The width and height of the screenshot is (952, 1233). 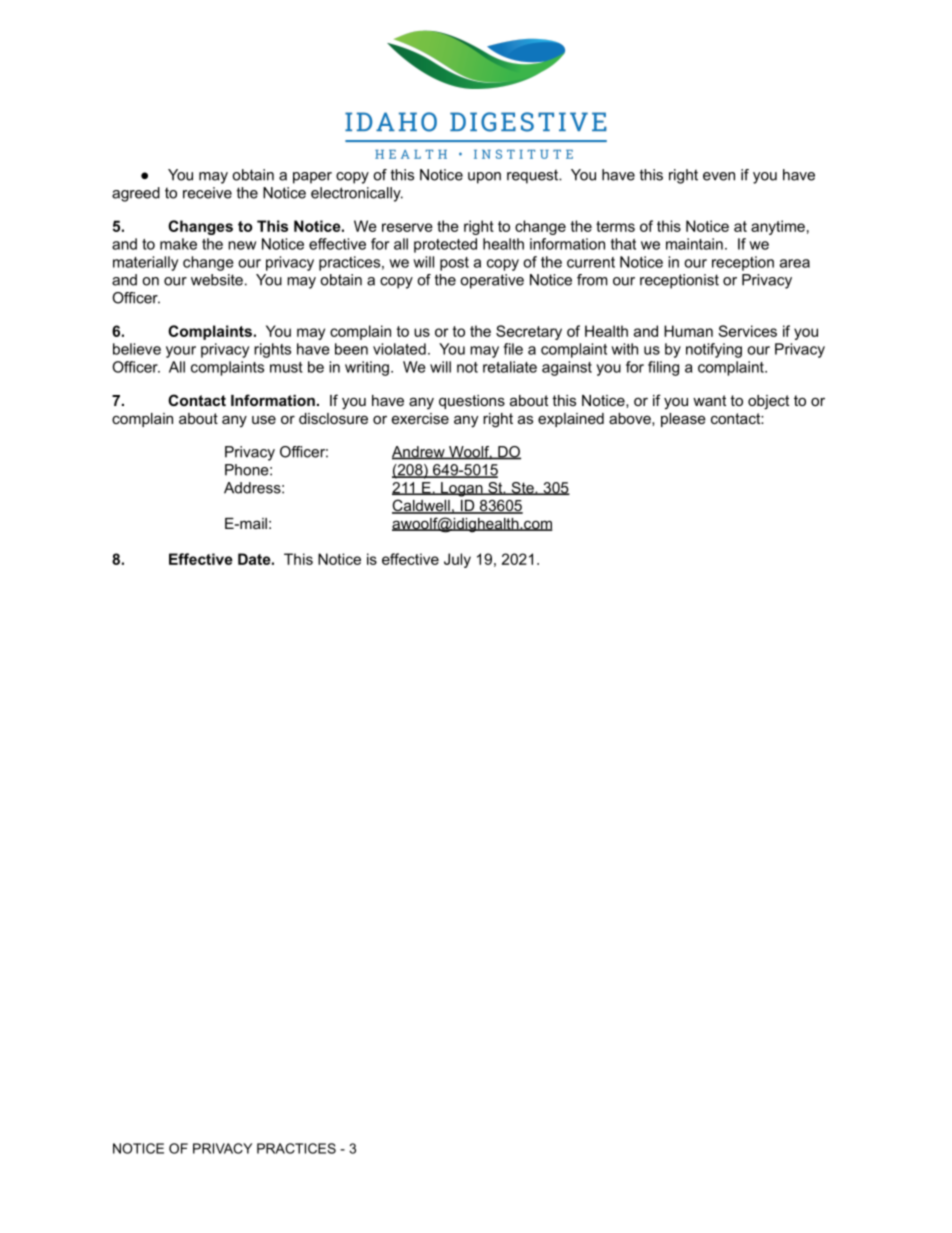 I want to click on exercise, so click(x=420, y=418).
